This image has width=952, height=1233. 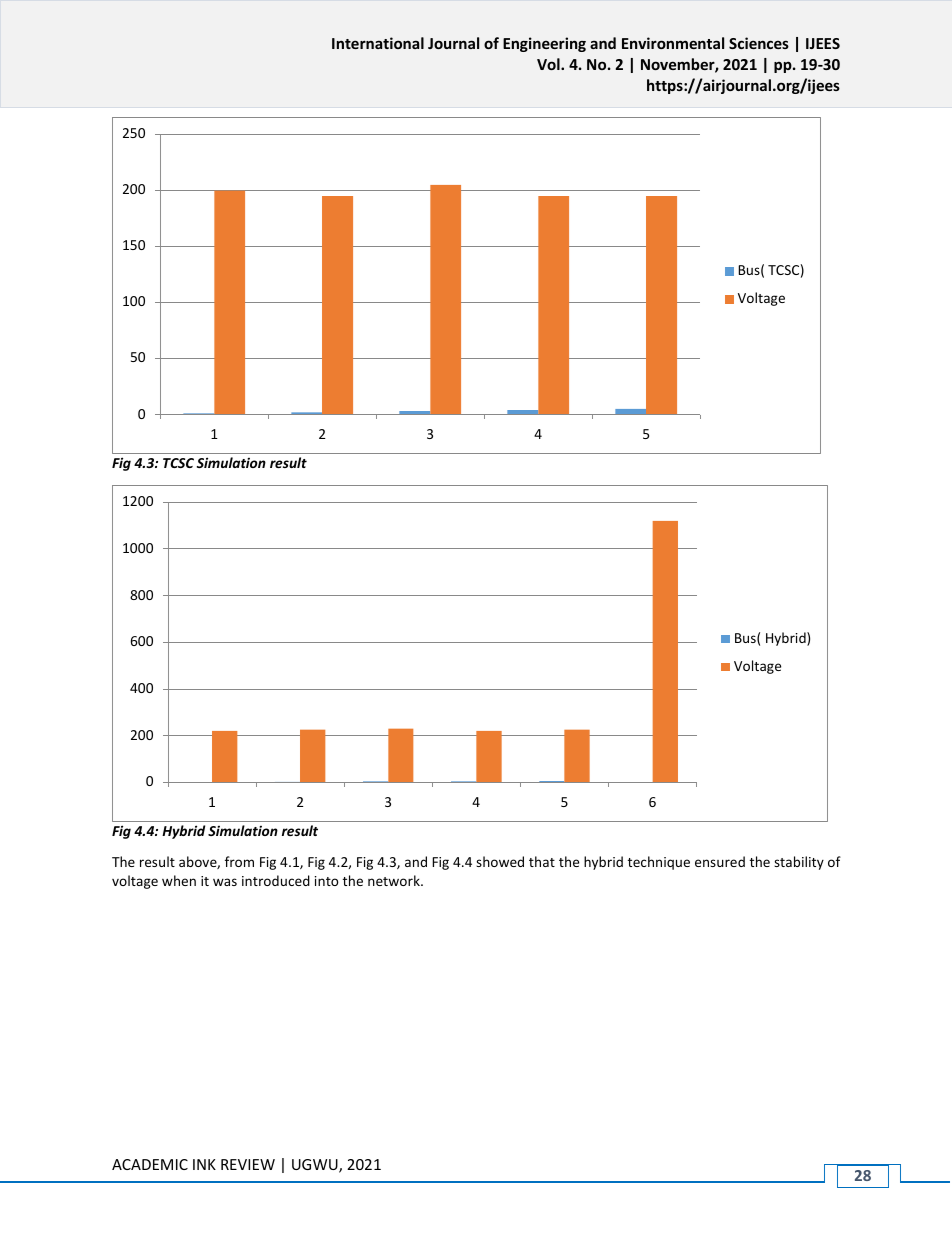 I want to click on network, so click(x=395, y=880).
